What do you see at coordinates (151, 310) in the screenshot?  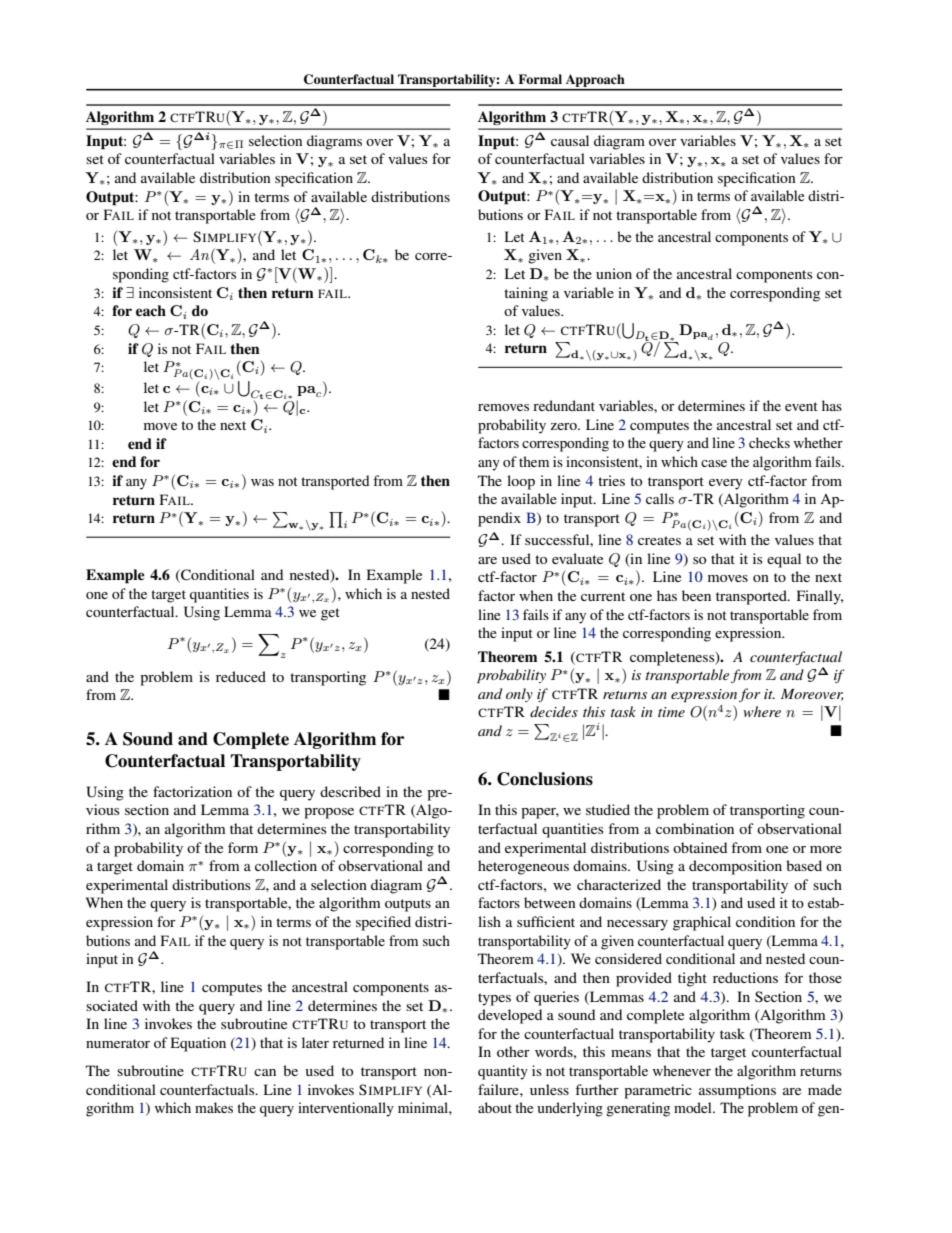 I see `each` at bounding box center [151, 310].
